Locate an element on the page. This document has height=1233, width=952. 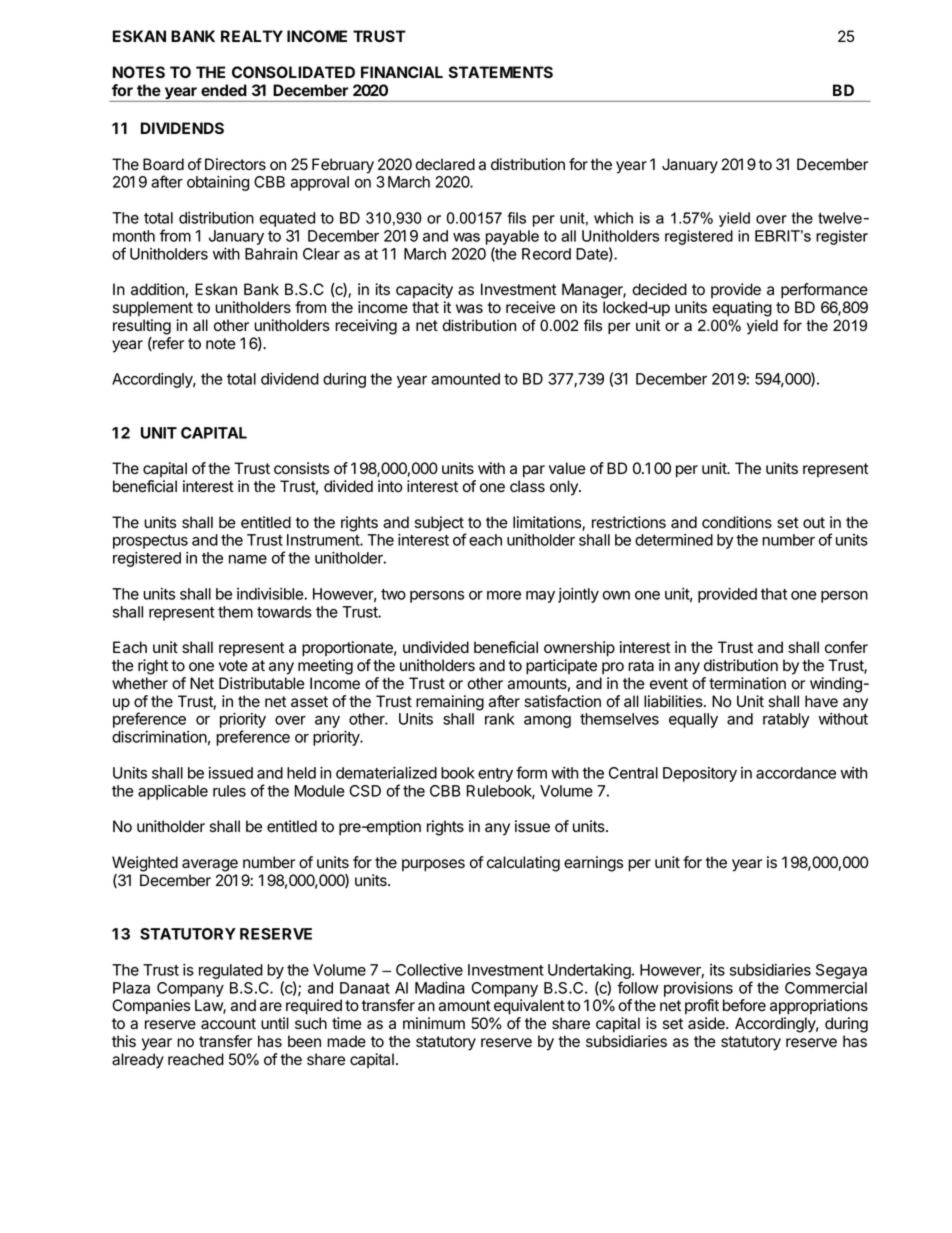
subject is located at coordinates (440, 525).
